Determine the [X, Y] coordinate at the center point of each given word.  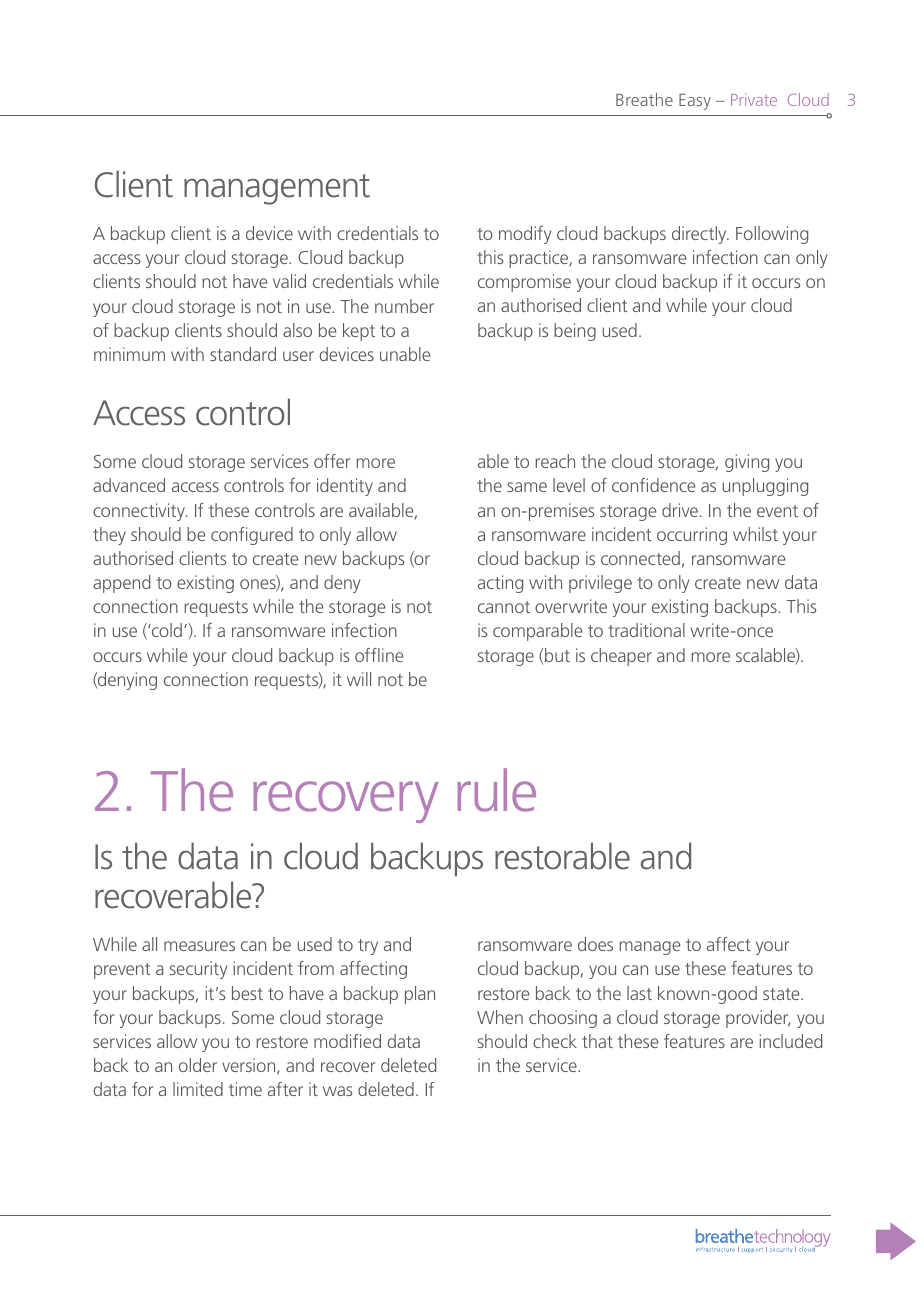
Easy [695, 102]
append [121, 584]
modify [525, 235]
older [198, 1065]
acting [500, 584]
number [404, 306]
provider [758, 1019]
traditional [646, 630]
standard [243, 354]
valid [289, 281]
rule [496, 790]
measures [199, 946]
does [595, 944]
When [500, 1017]
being [575, 332]
